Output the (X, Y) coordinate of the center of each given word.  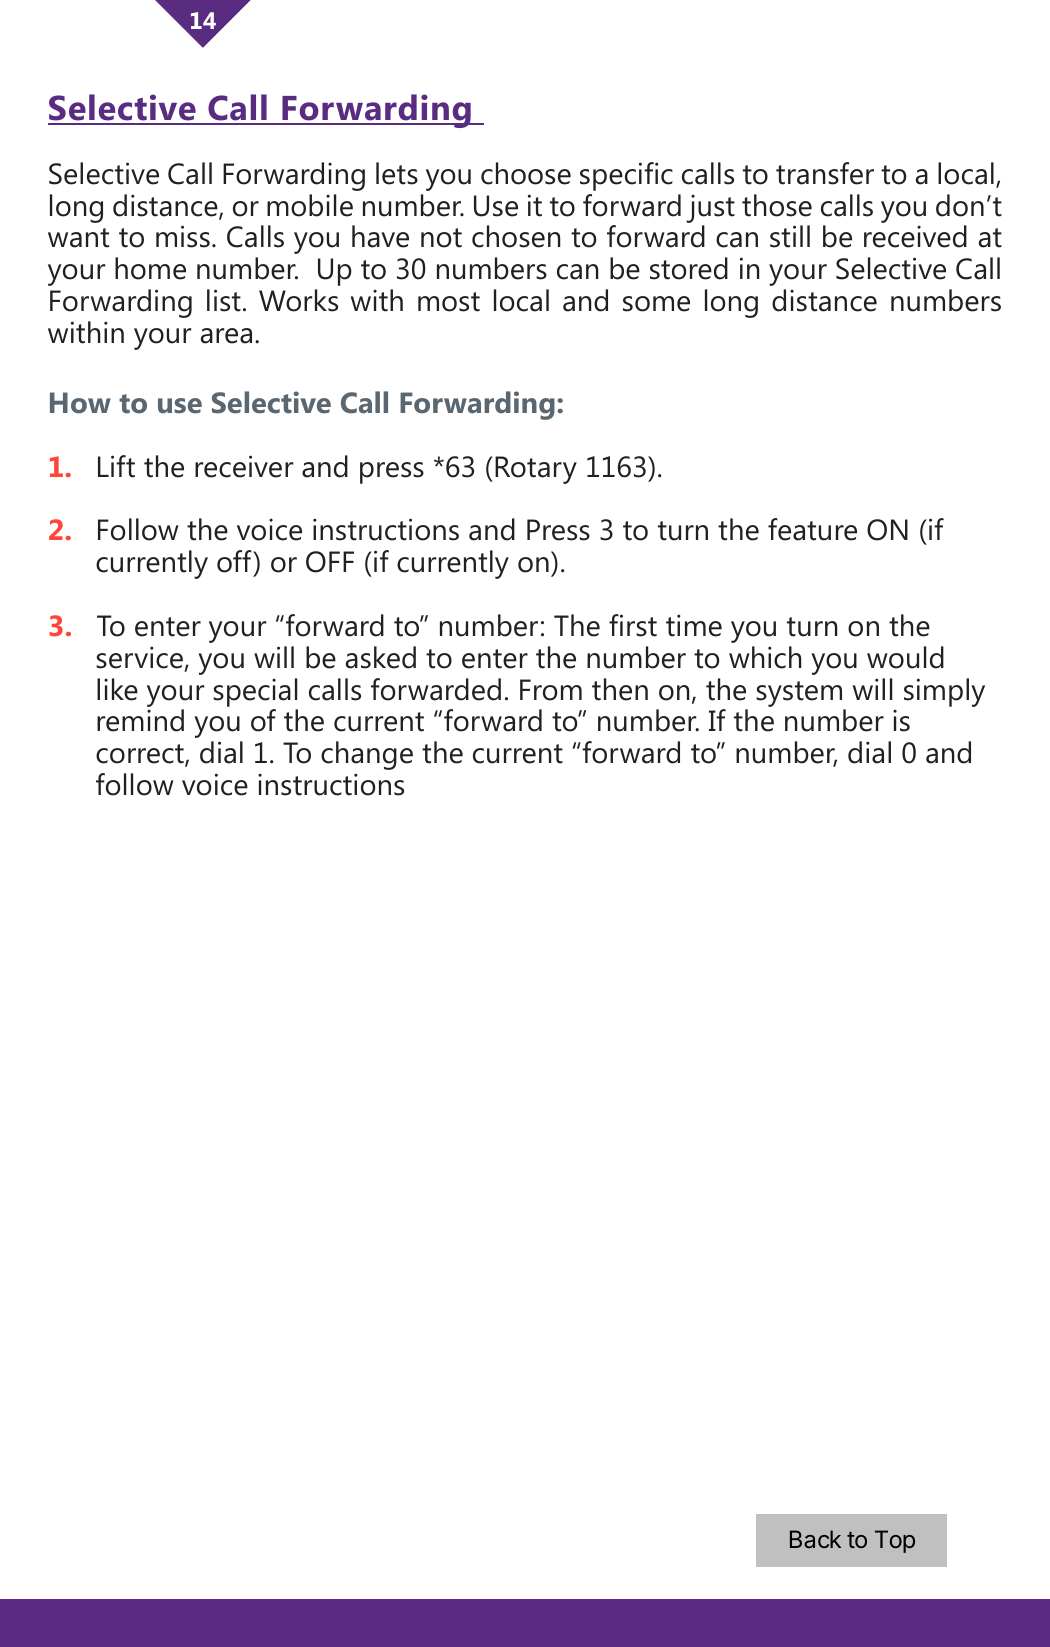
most (449, 302)
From (551, 690)
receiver (244, 466)
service (139, 657)
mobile (310, 205)
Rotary (536, 470)
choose (526, 173)
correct (141, 755)
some (656, 304)
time (694, 625)
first (633, 625)
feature (812, 529)
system (799, 694)
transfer (825, 173)
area (226, 336)
